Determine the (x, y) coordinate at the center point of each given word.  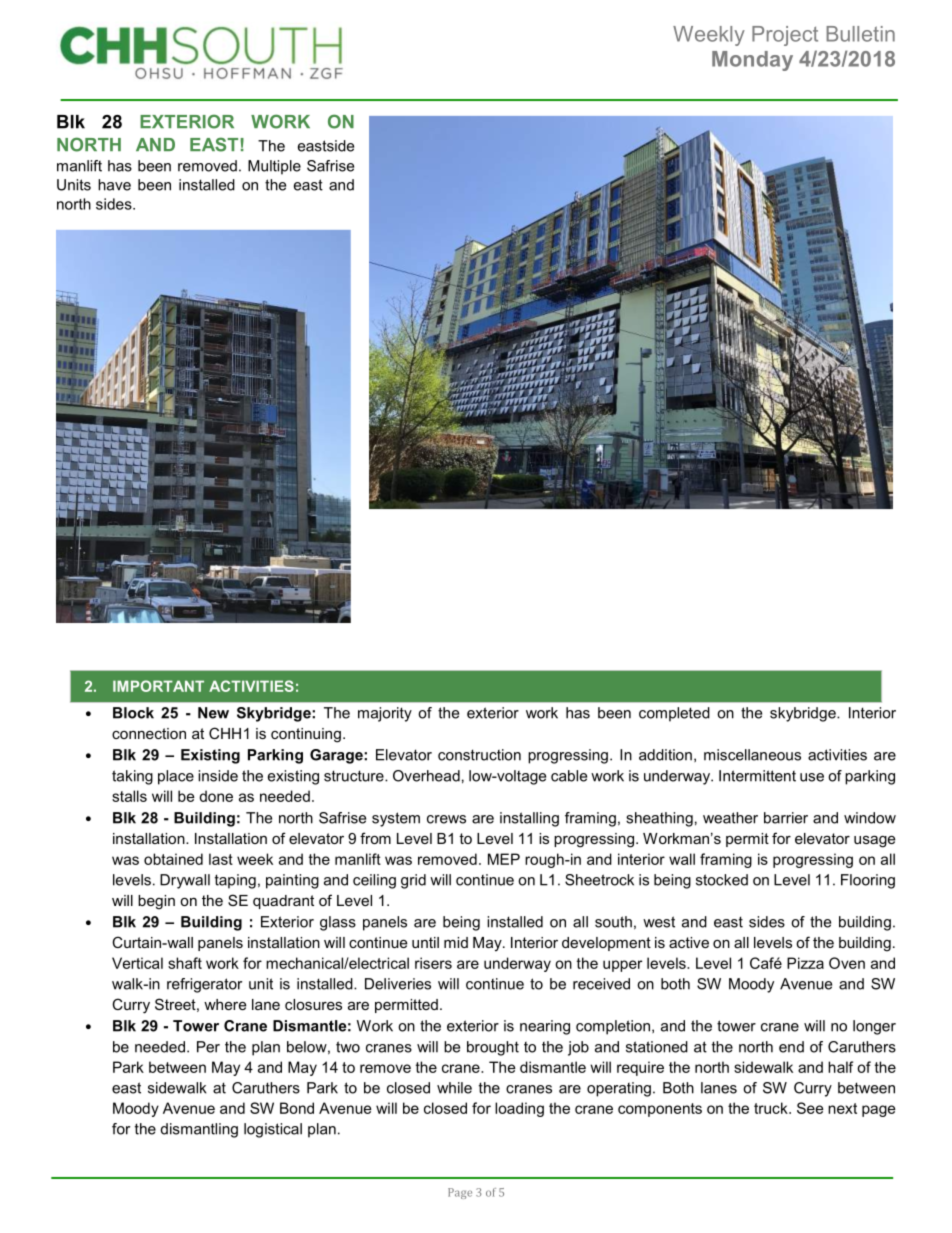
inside (218, 776)
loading (519, 1109)
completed (674, 714)
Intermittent (757, 776)
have (114, 185)
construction (479, 755)
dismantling (199, 1130)
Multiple (274, 167)
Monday (752, 61)
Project (785, 36)
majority (385, 714)
